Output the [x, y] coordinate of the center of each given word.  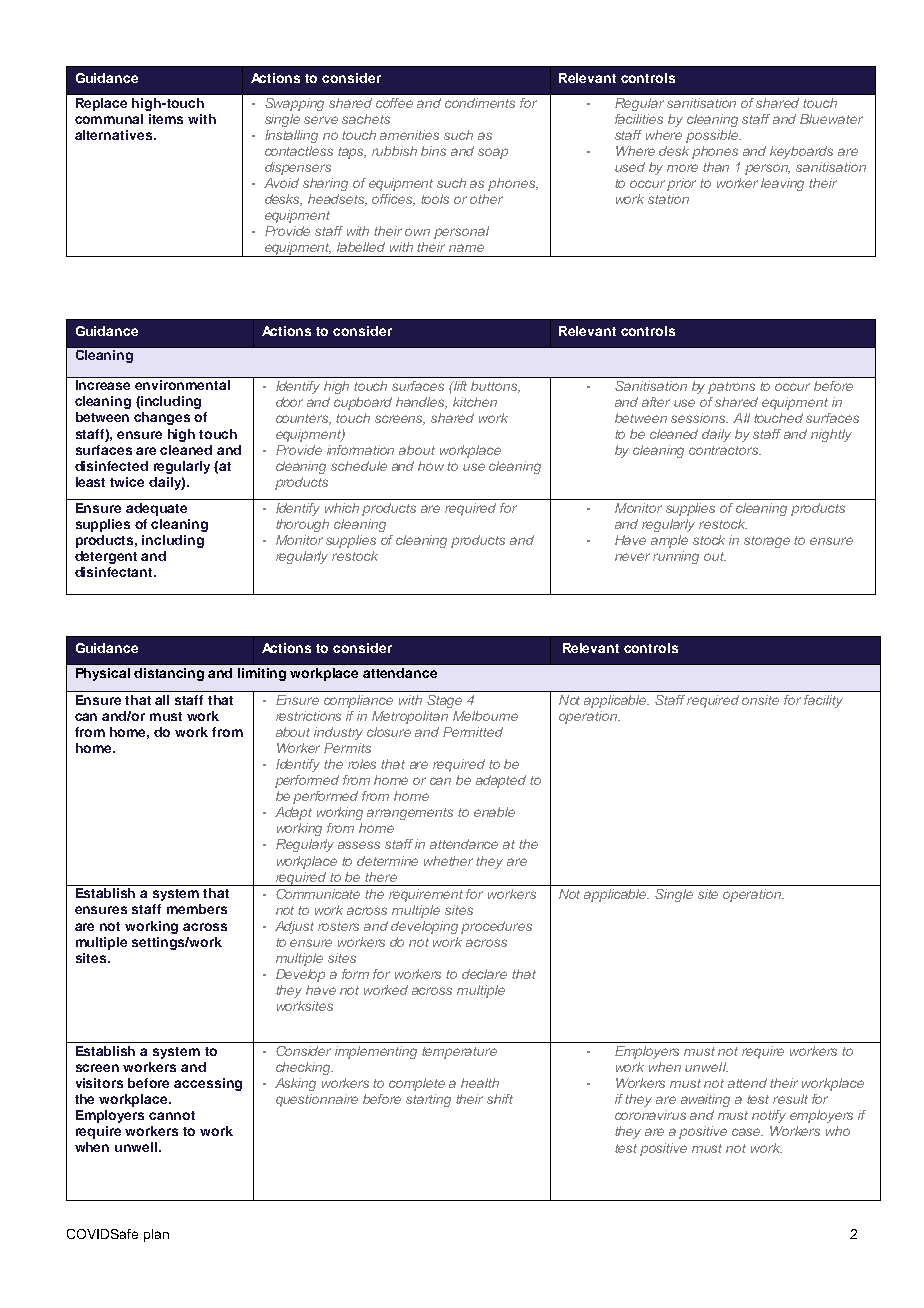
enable [494, 812]
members [197, 909]
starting [428, 1100]
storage [767, 542]
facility [823, 701]
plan [156, 1235]
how [431, 466]
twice [127, 482]
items [166, 119]
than [716, 167]
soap [493, 153]
